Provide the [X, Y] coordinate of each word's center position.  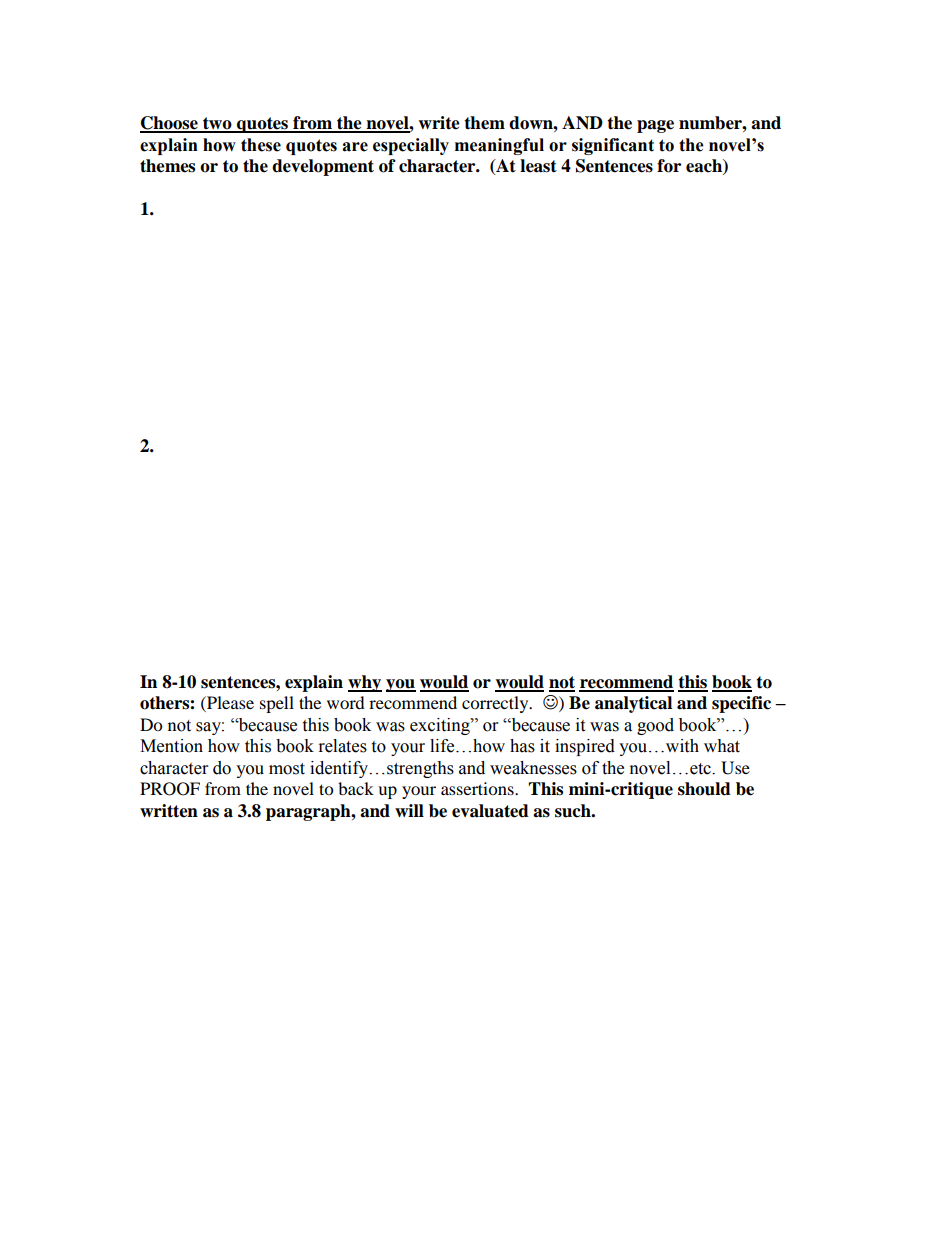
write [439, 123]
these [261, 145]
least [538, 166]
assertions [478, 788]
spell [277, 704]
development [323, 167]
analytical [633, 704]
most [287, 769]
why [365, 683]
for [669, 166]
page [655, 126]
